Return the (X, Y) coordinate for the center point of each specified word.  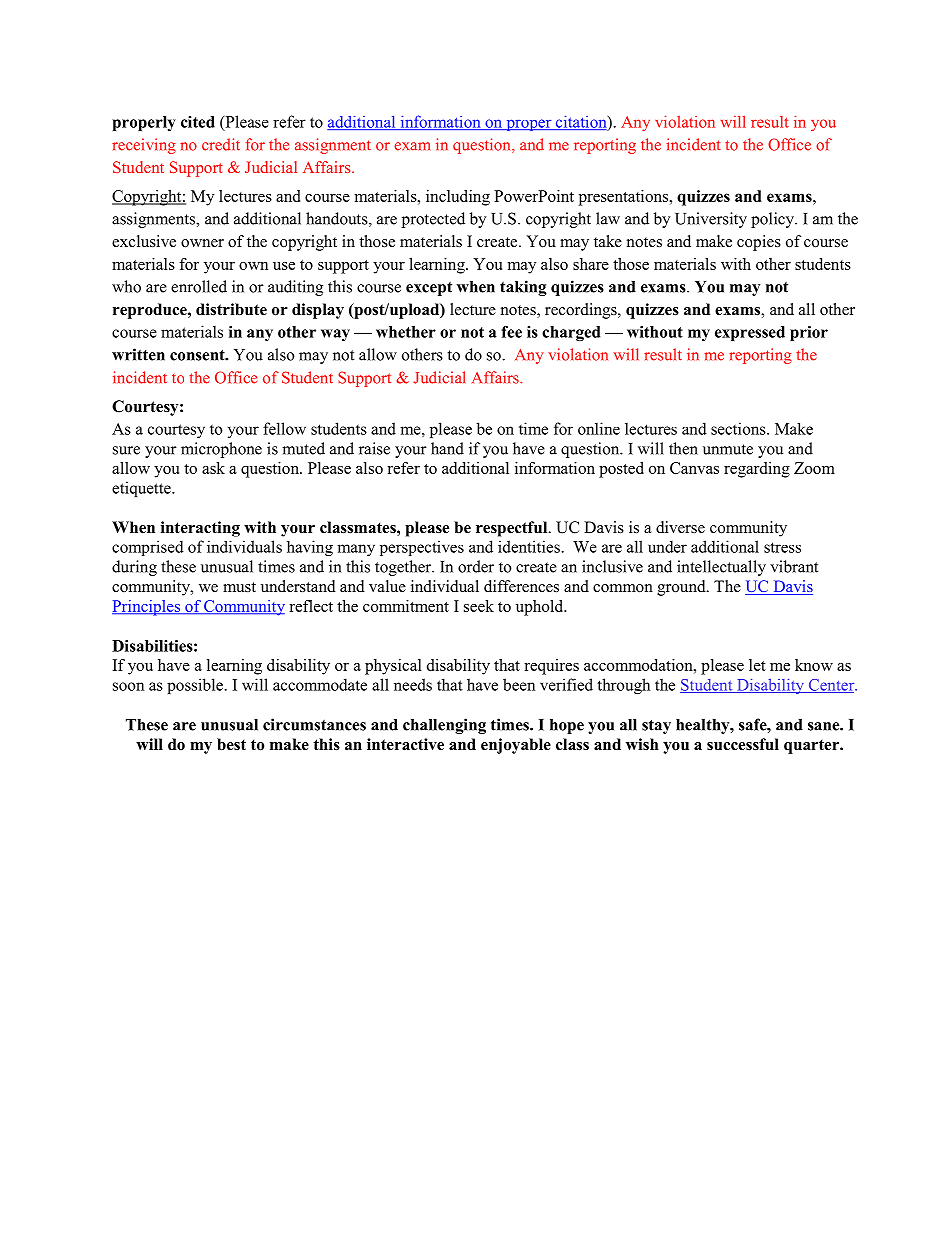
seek (479, 606)
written (138, 354)
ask (213, 468)
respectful (513, 529)
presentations (623, 198)
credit (221, 144)
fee (511, 332)
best (231, 744)
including (458, 198)
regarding (757, 470)
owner (202, 243)
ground (682, 588)
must (239, 587)
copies (759, 243)
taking (523, 288)
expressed (750, 333)
